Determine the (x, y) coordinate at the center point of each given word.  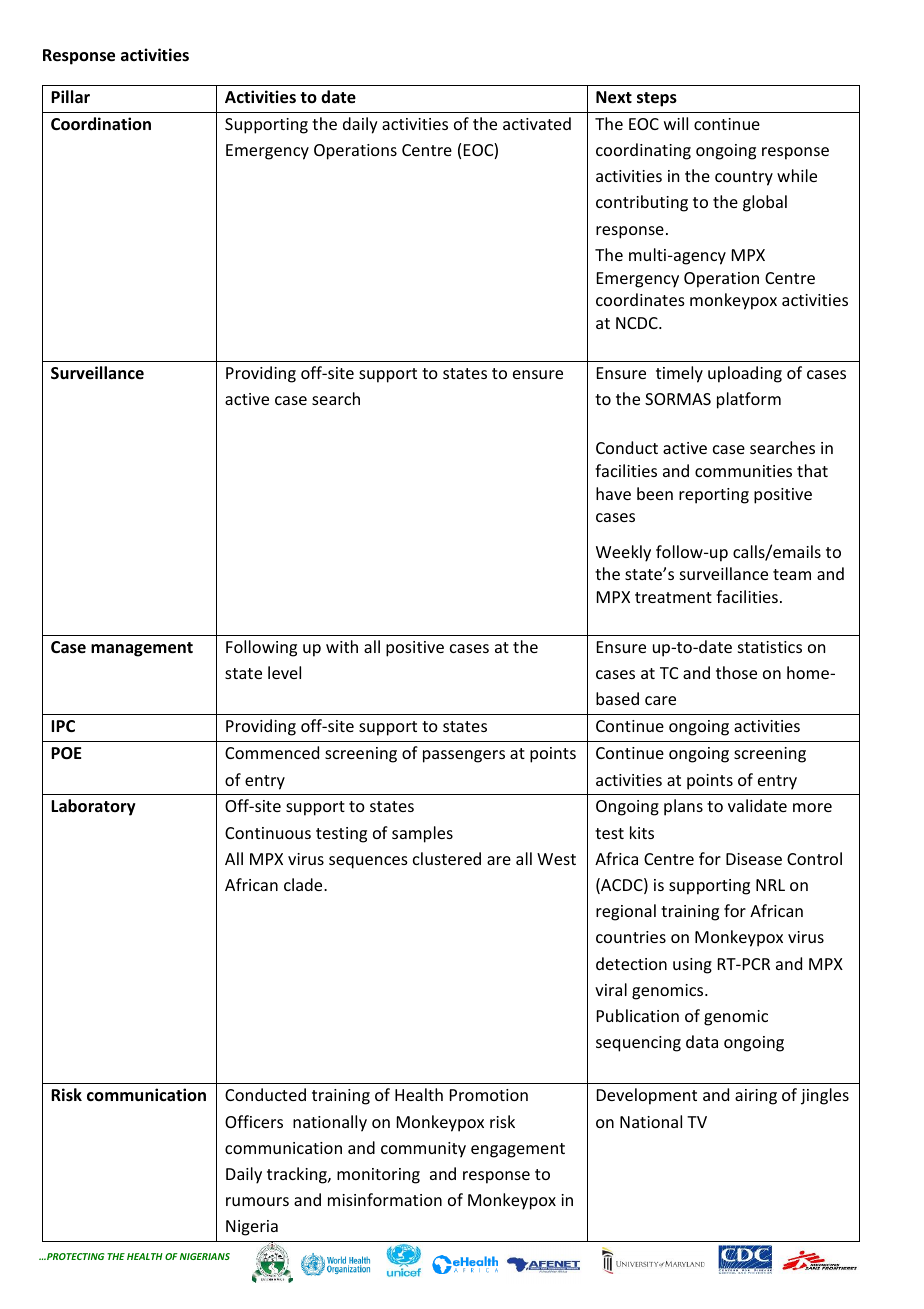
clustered (447, 858)
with (342, 646)
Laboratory (93, 807)
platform (749, 400)
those (736, 672)
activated (537, 123)
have (613, 493)
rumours (257, 1201)
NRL (770, 885)
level (284, 672)
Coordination (101, 124)
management (142, 649)
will (676, 123)
